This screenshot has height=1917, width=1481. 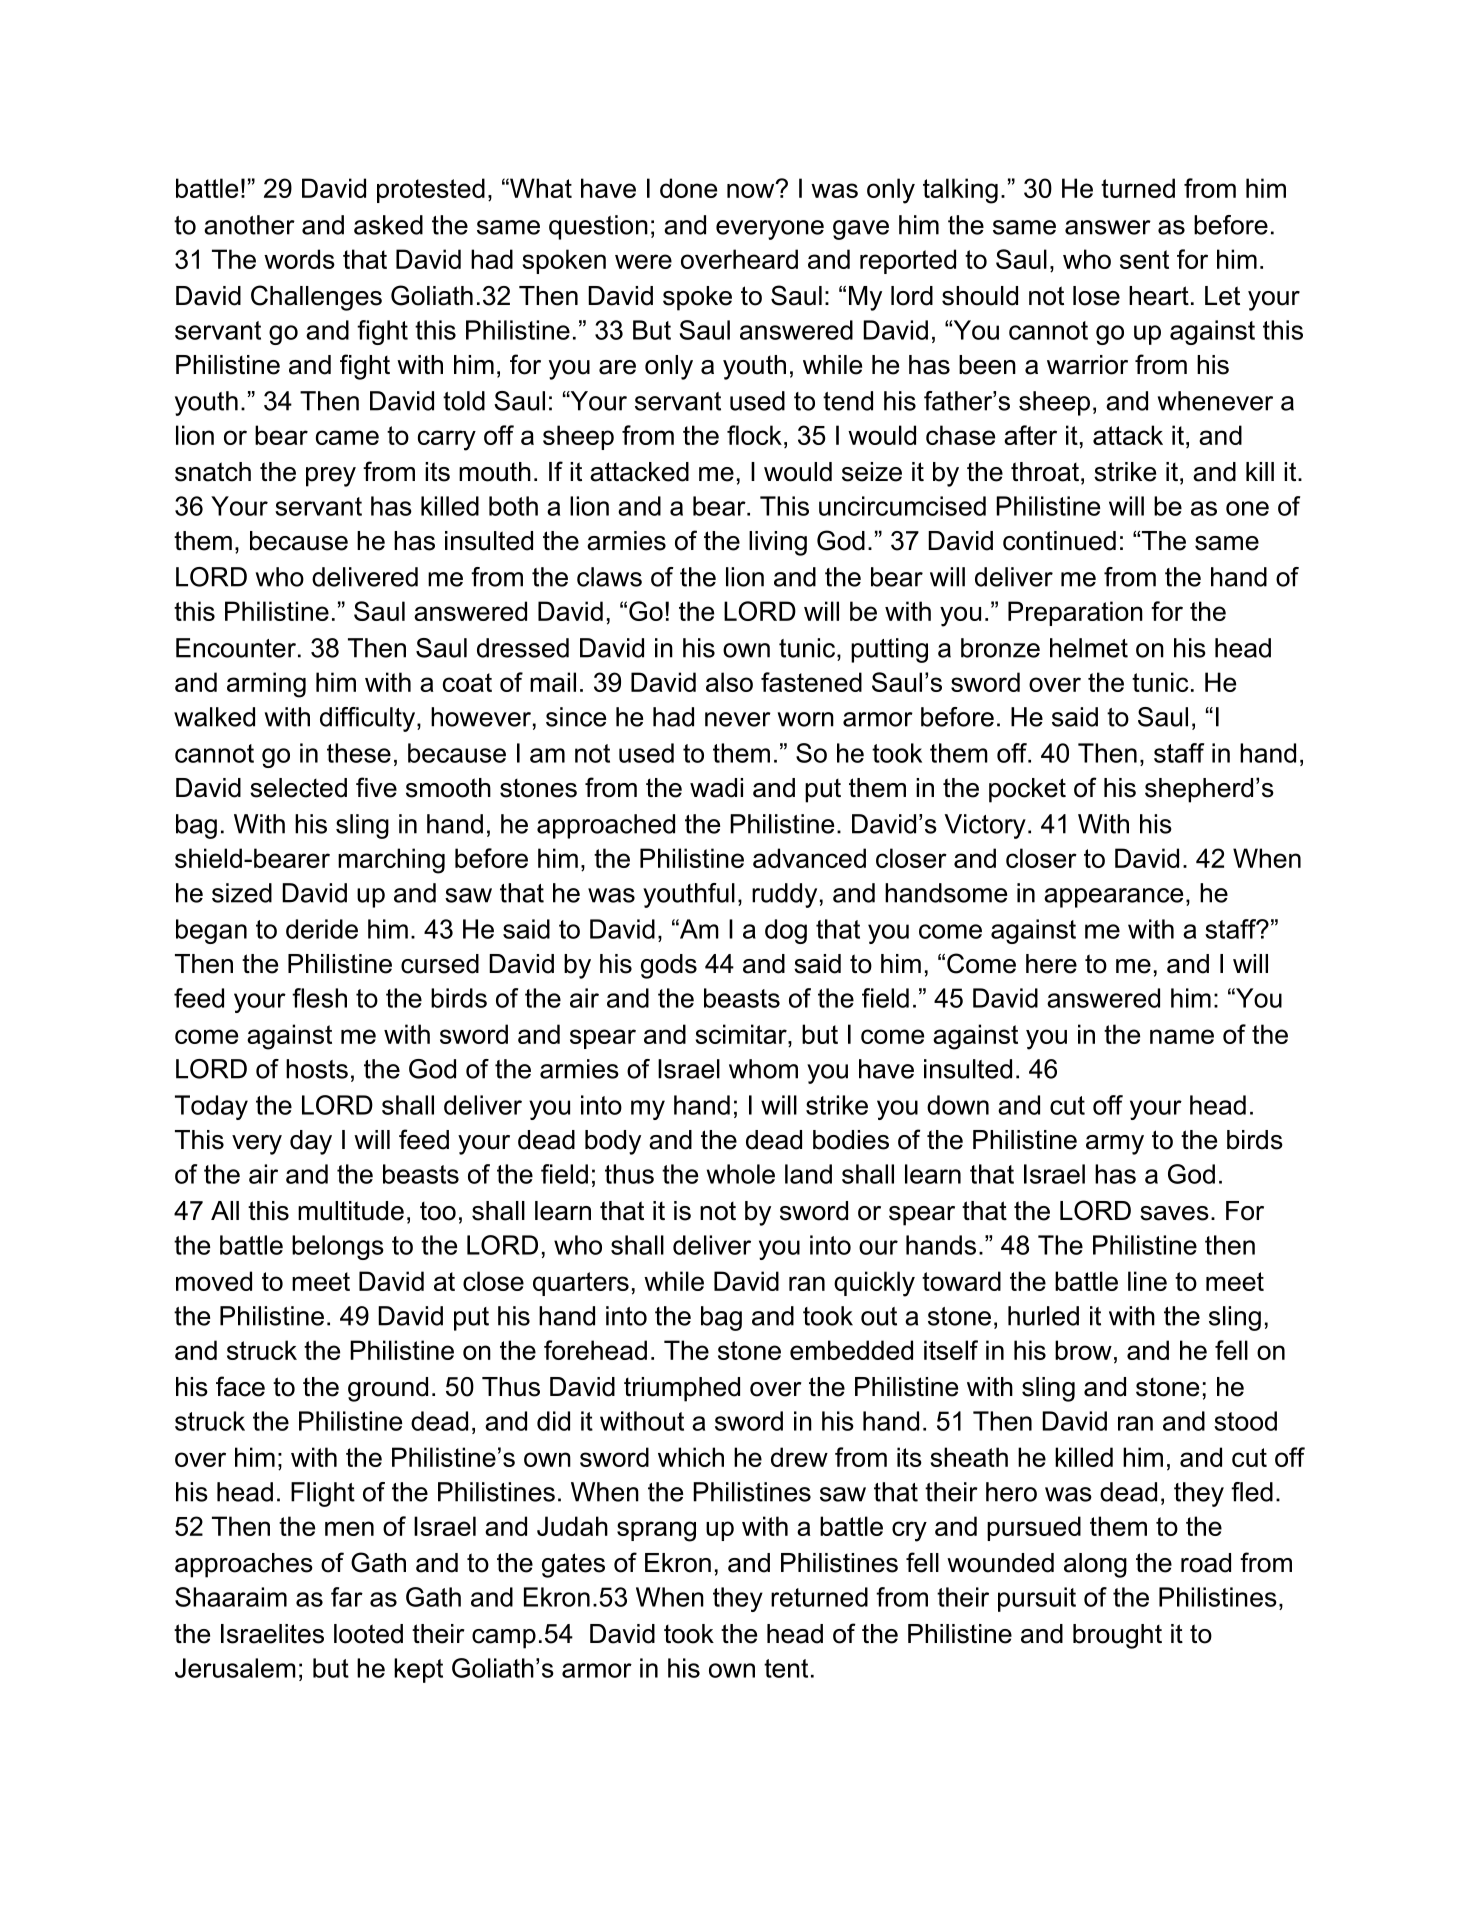 What do you see at coordinates (1147, 1281) in the screenshot?
I see `line` at bounding box center [1147, 1281].
